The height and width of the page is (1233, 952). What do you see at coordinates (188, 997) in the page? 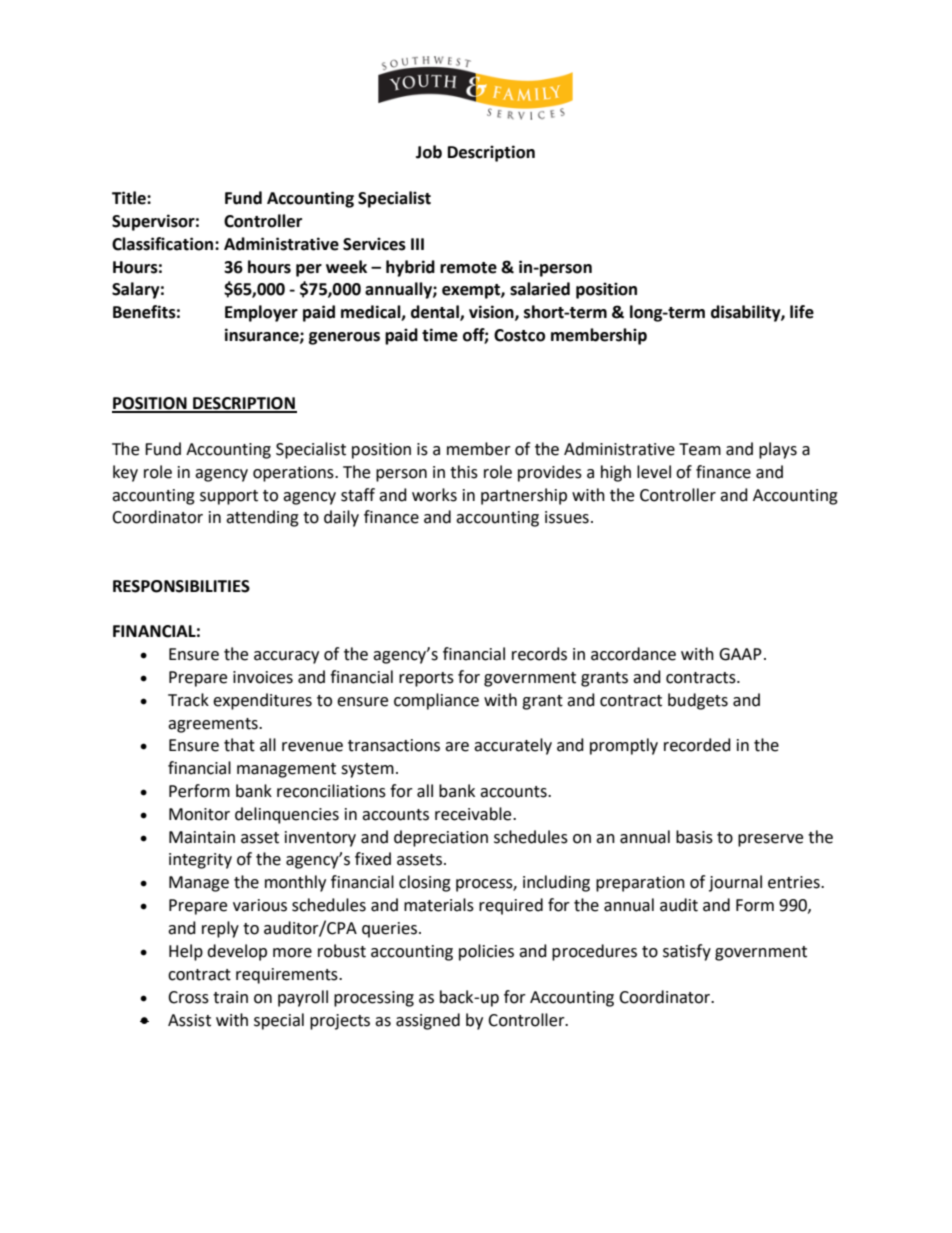
I see `Cross` at bounding box center [188, 997].
